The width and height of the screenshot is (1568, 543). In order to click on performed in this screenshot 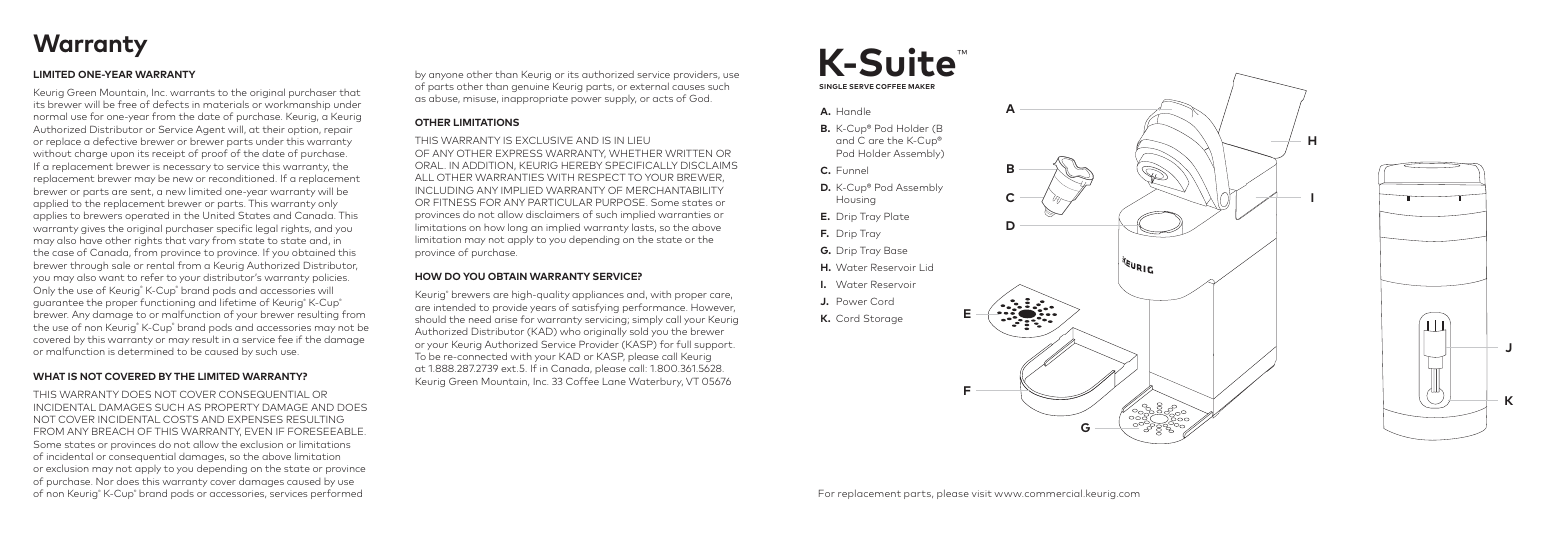, I will do `click(336, 494)`.
